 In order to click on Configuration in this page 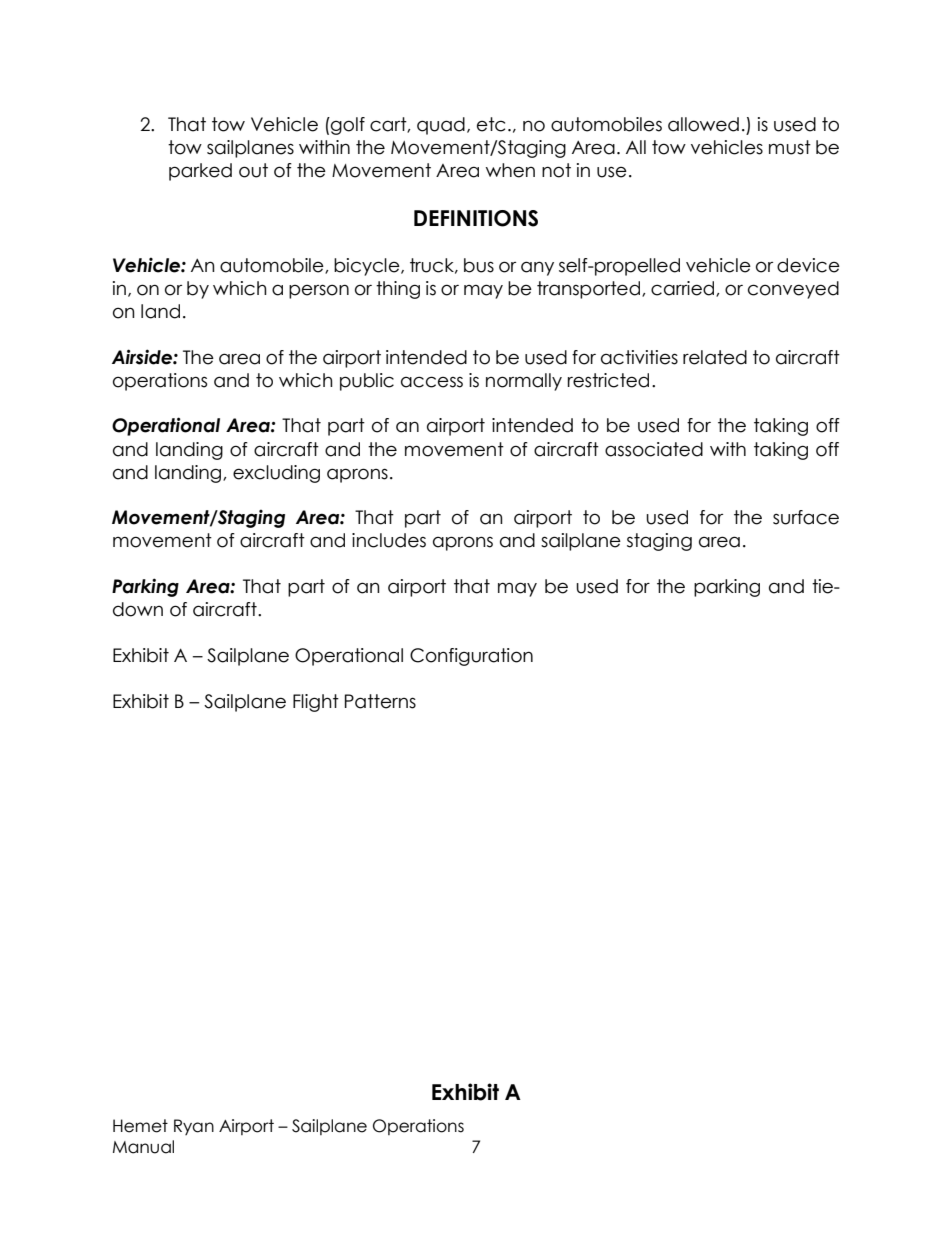, I will do `click(471, 657)`.
